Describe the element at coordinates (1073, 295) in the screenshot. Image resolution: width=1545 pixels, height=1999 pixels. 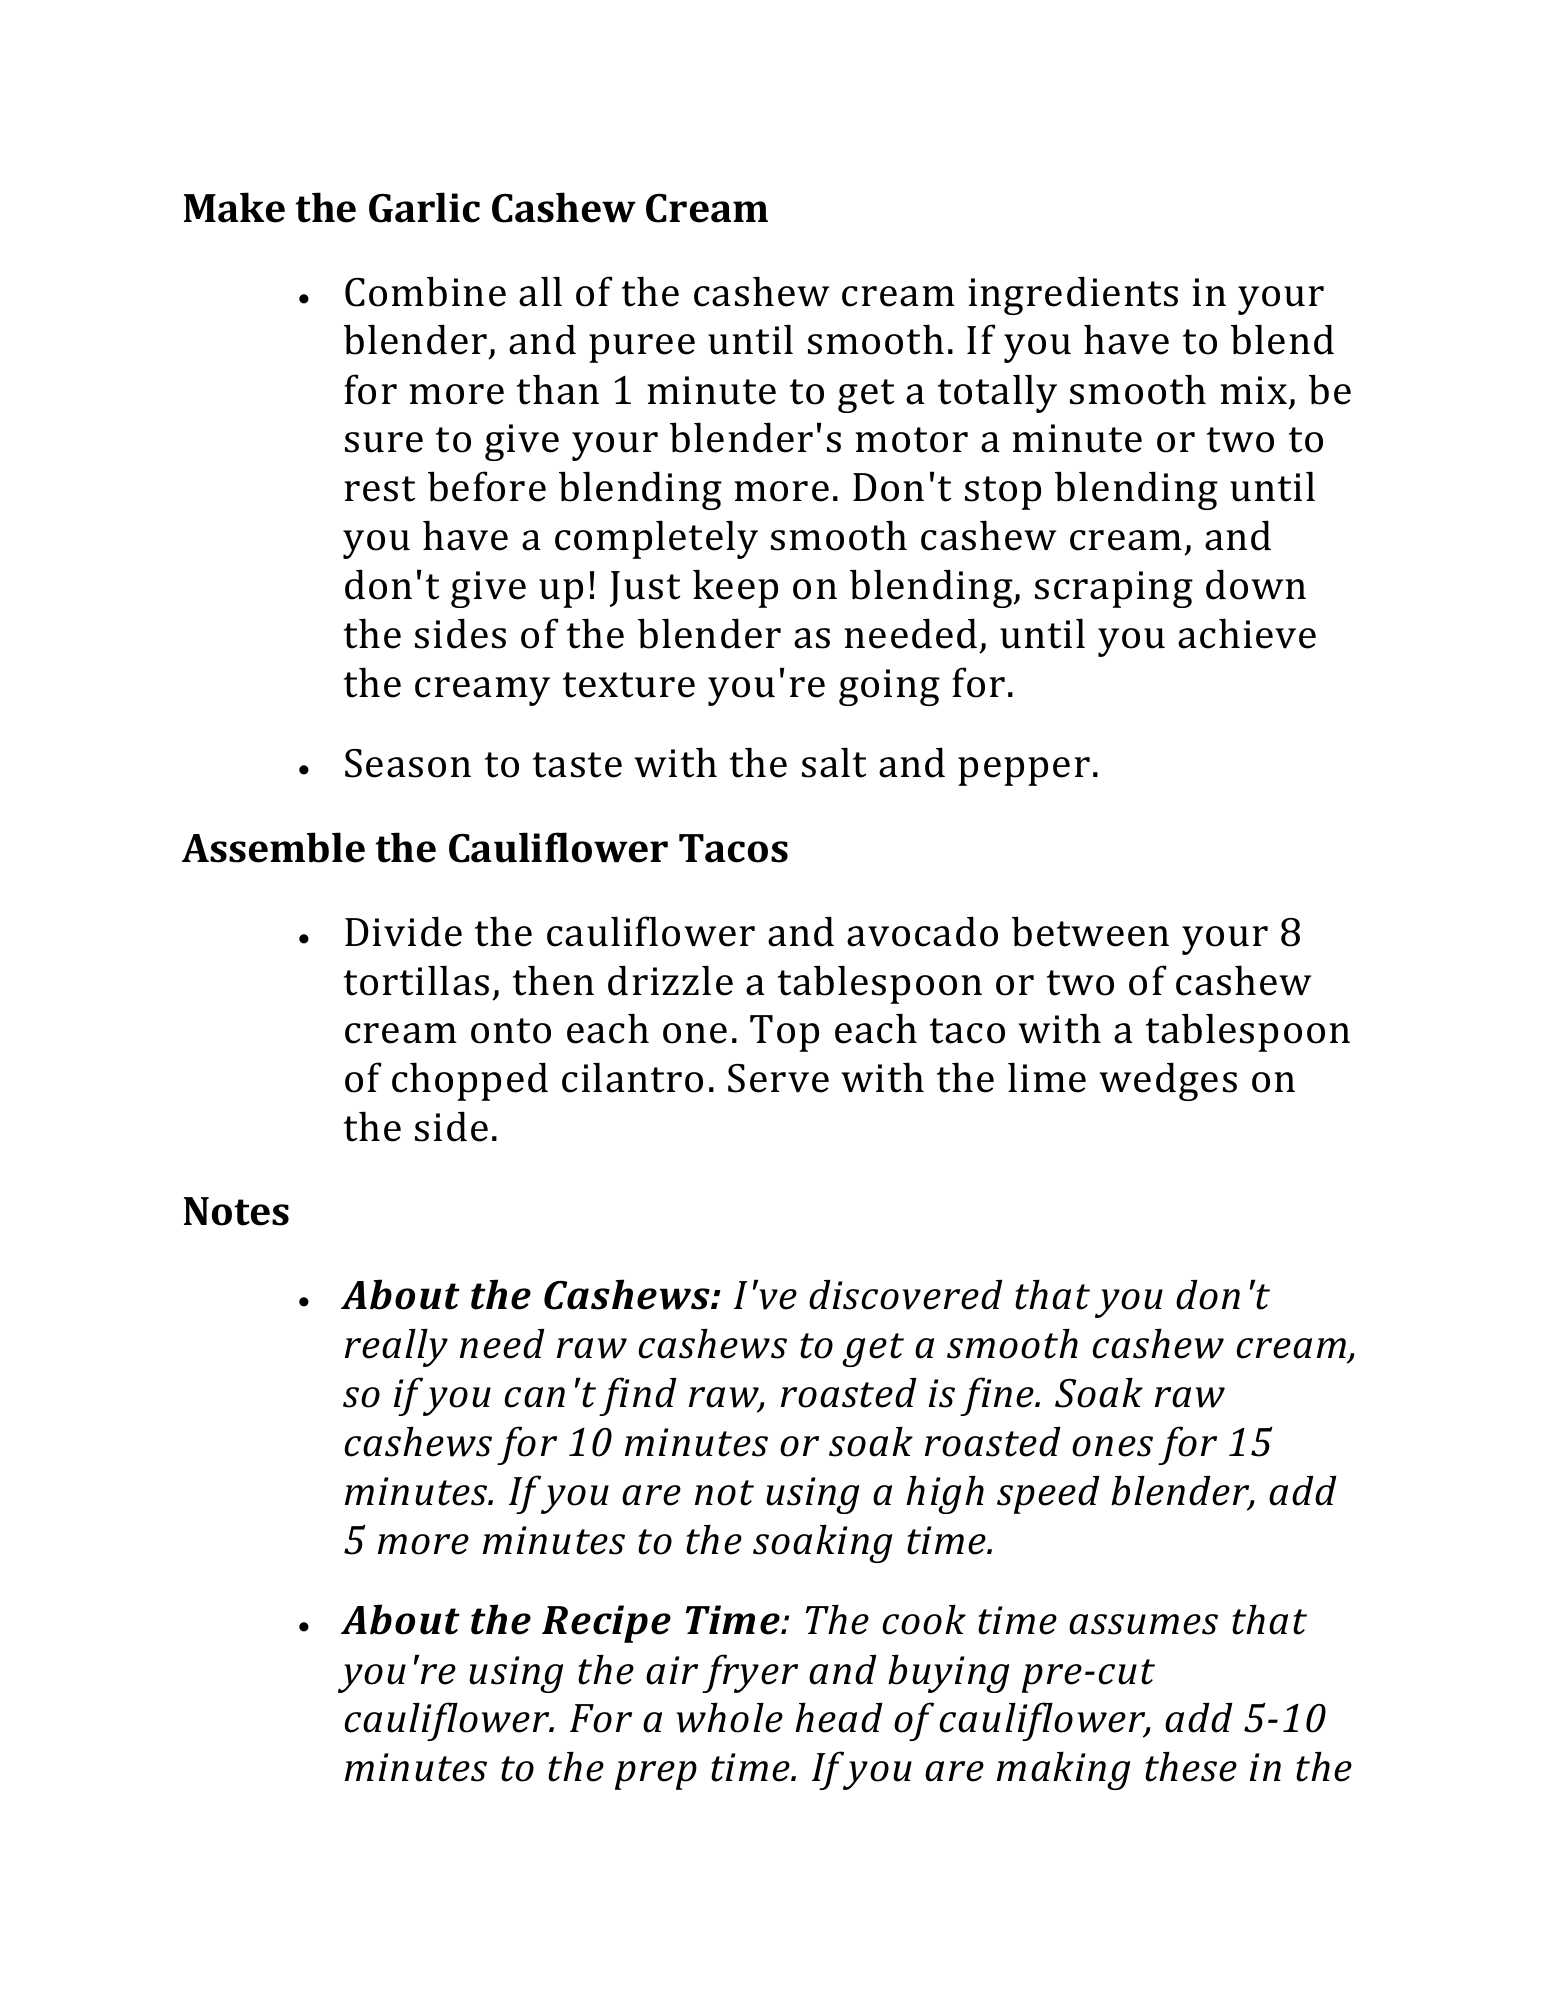
I see `ingredients` at that location.
